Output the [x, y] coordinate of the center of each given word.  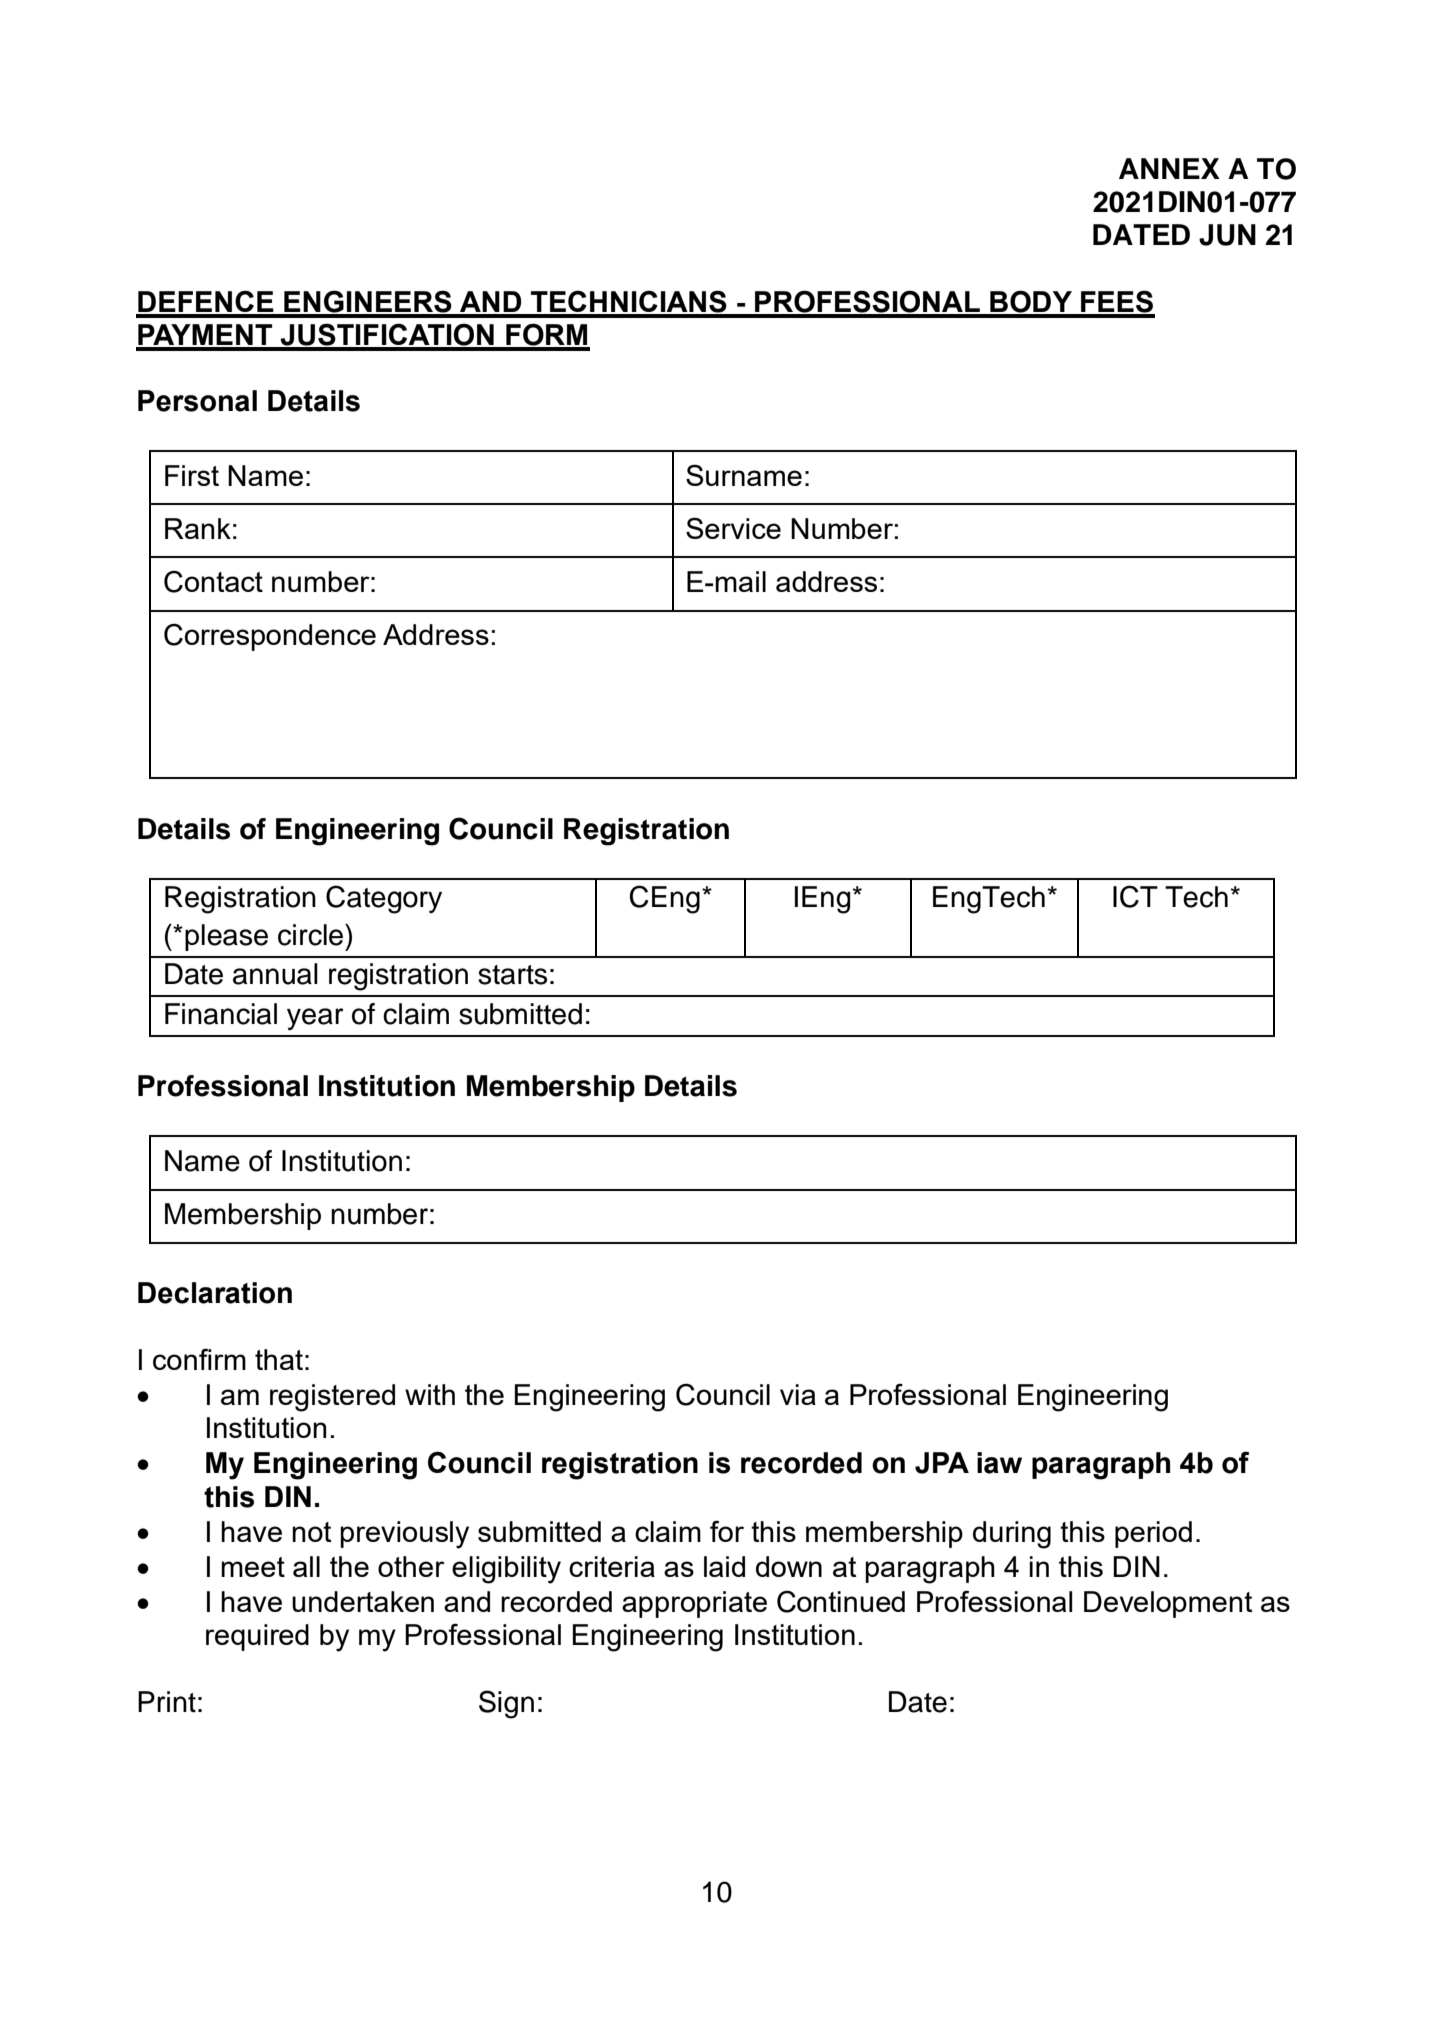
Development [1168, 1604]
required [257, 1637]
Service [733, 528]
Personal [197, 401]
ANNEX [1169, 168]
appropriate [694, 1604]
